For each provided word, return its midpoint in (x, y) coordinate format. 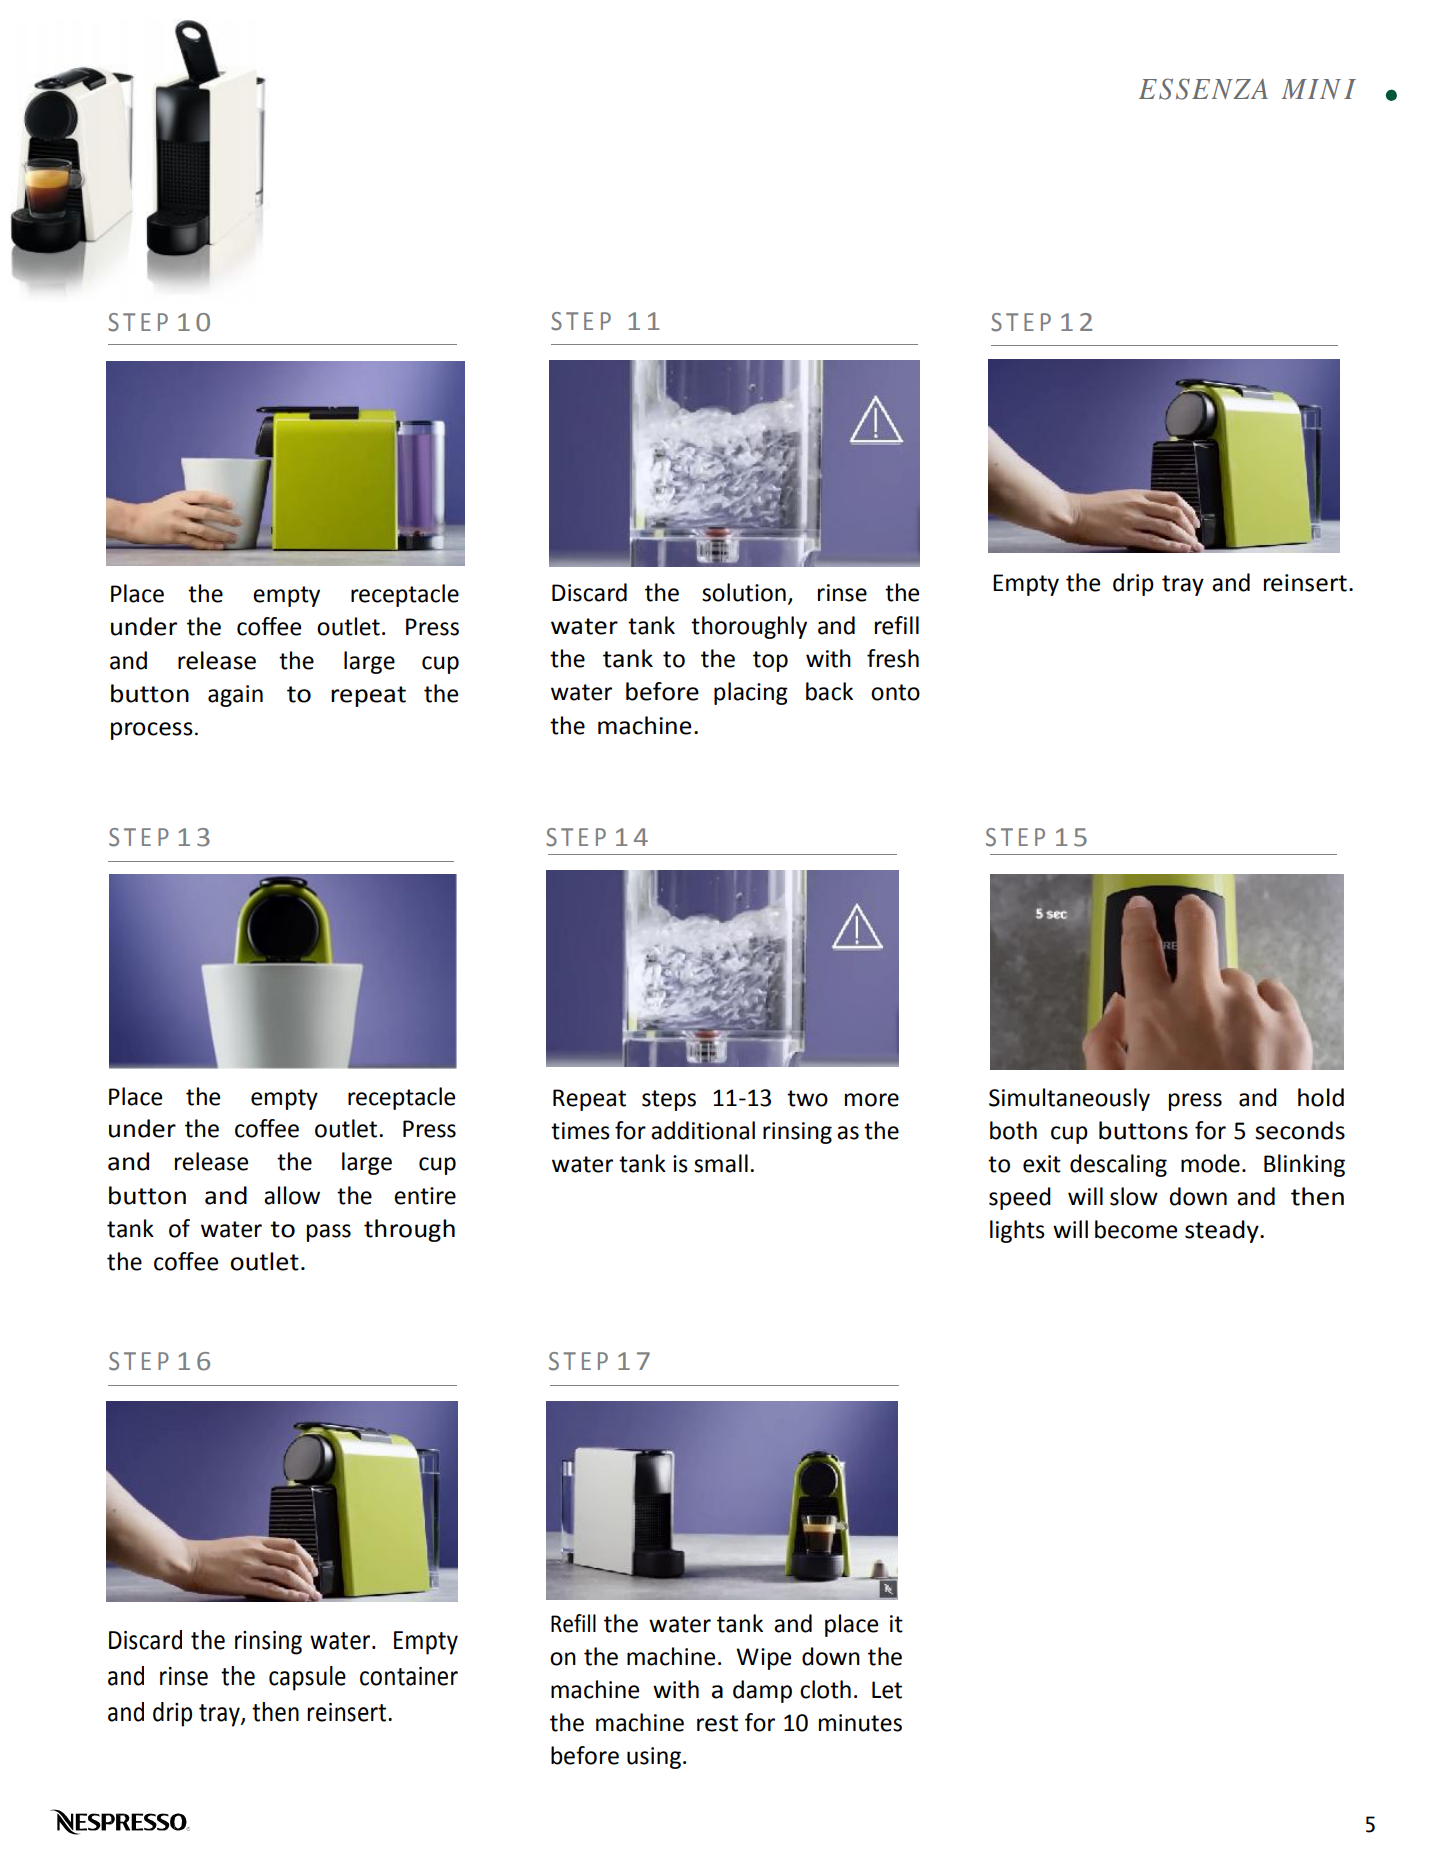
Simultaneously (1069, 1099)
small (721, 1163)
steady (1223, 1231)
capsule (307, 1678)
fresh (893, 658)
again (235, 696)
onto (895, 692)
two (807, 1098)
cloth (825, 1689)
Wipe (763, 1659)
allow (292, 1195)
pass (329, 1233)
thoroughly (749, 627)
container (409, 1676)
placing (751, 693)
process (152, 731)
